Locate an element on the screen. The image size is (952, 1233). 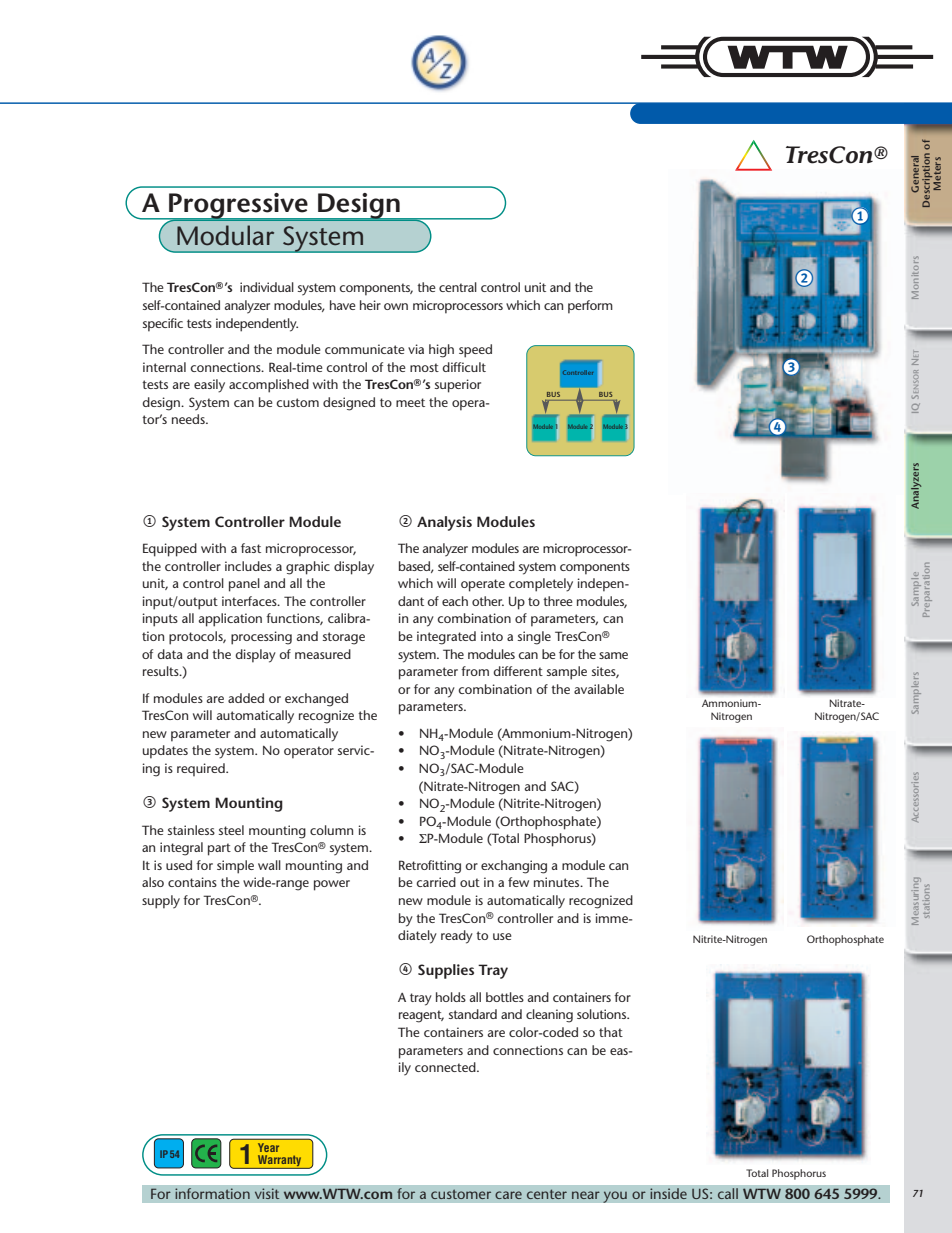
visit is located at coordinates (267, 1193).
